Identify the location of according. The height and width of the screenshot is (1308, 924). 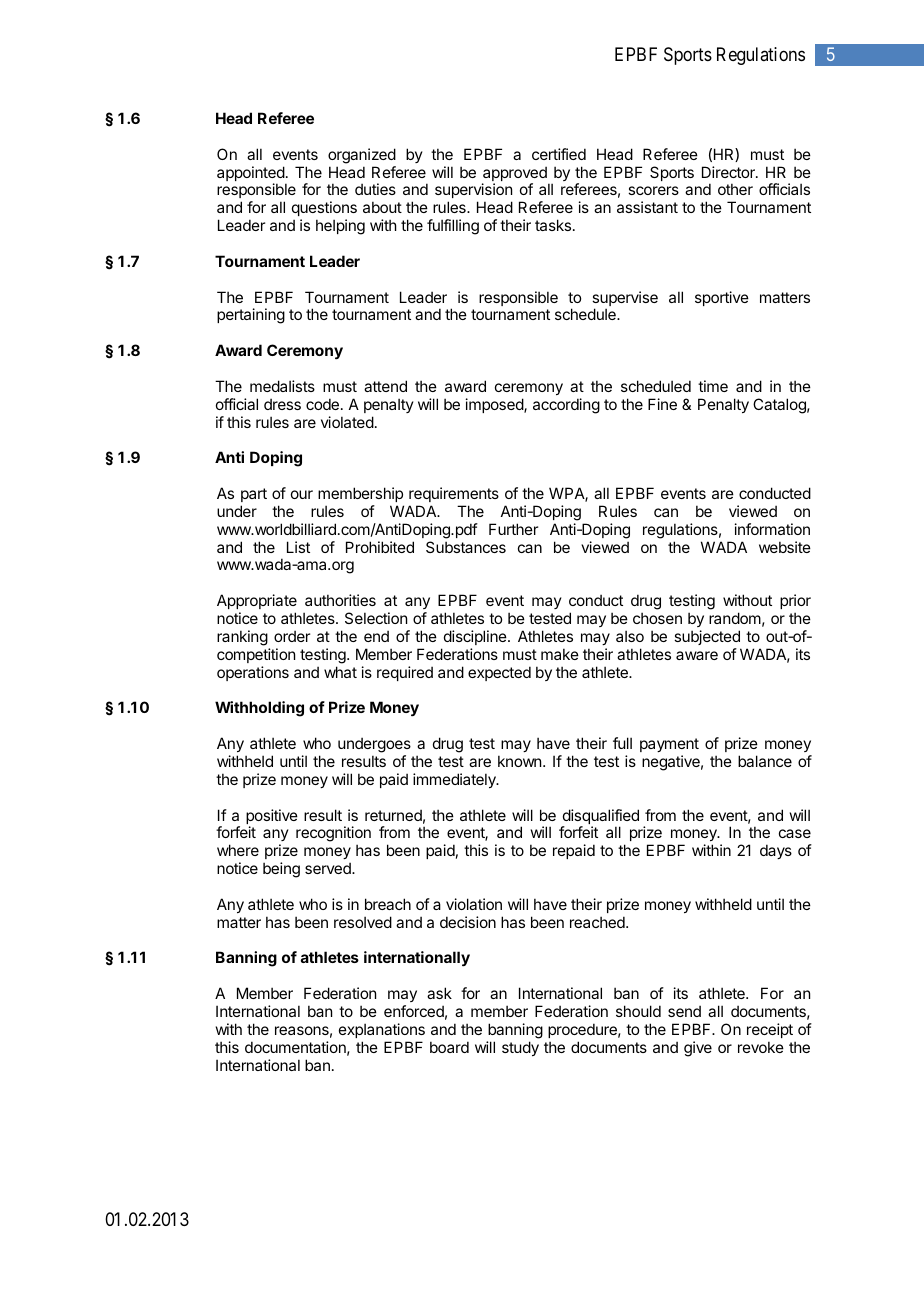
(566, 406).
